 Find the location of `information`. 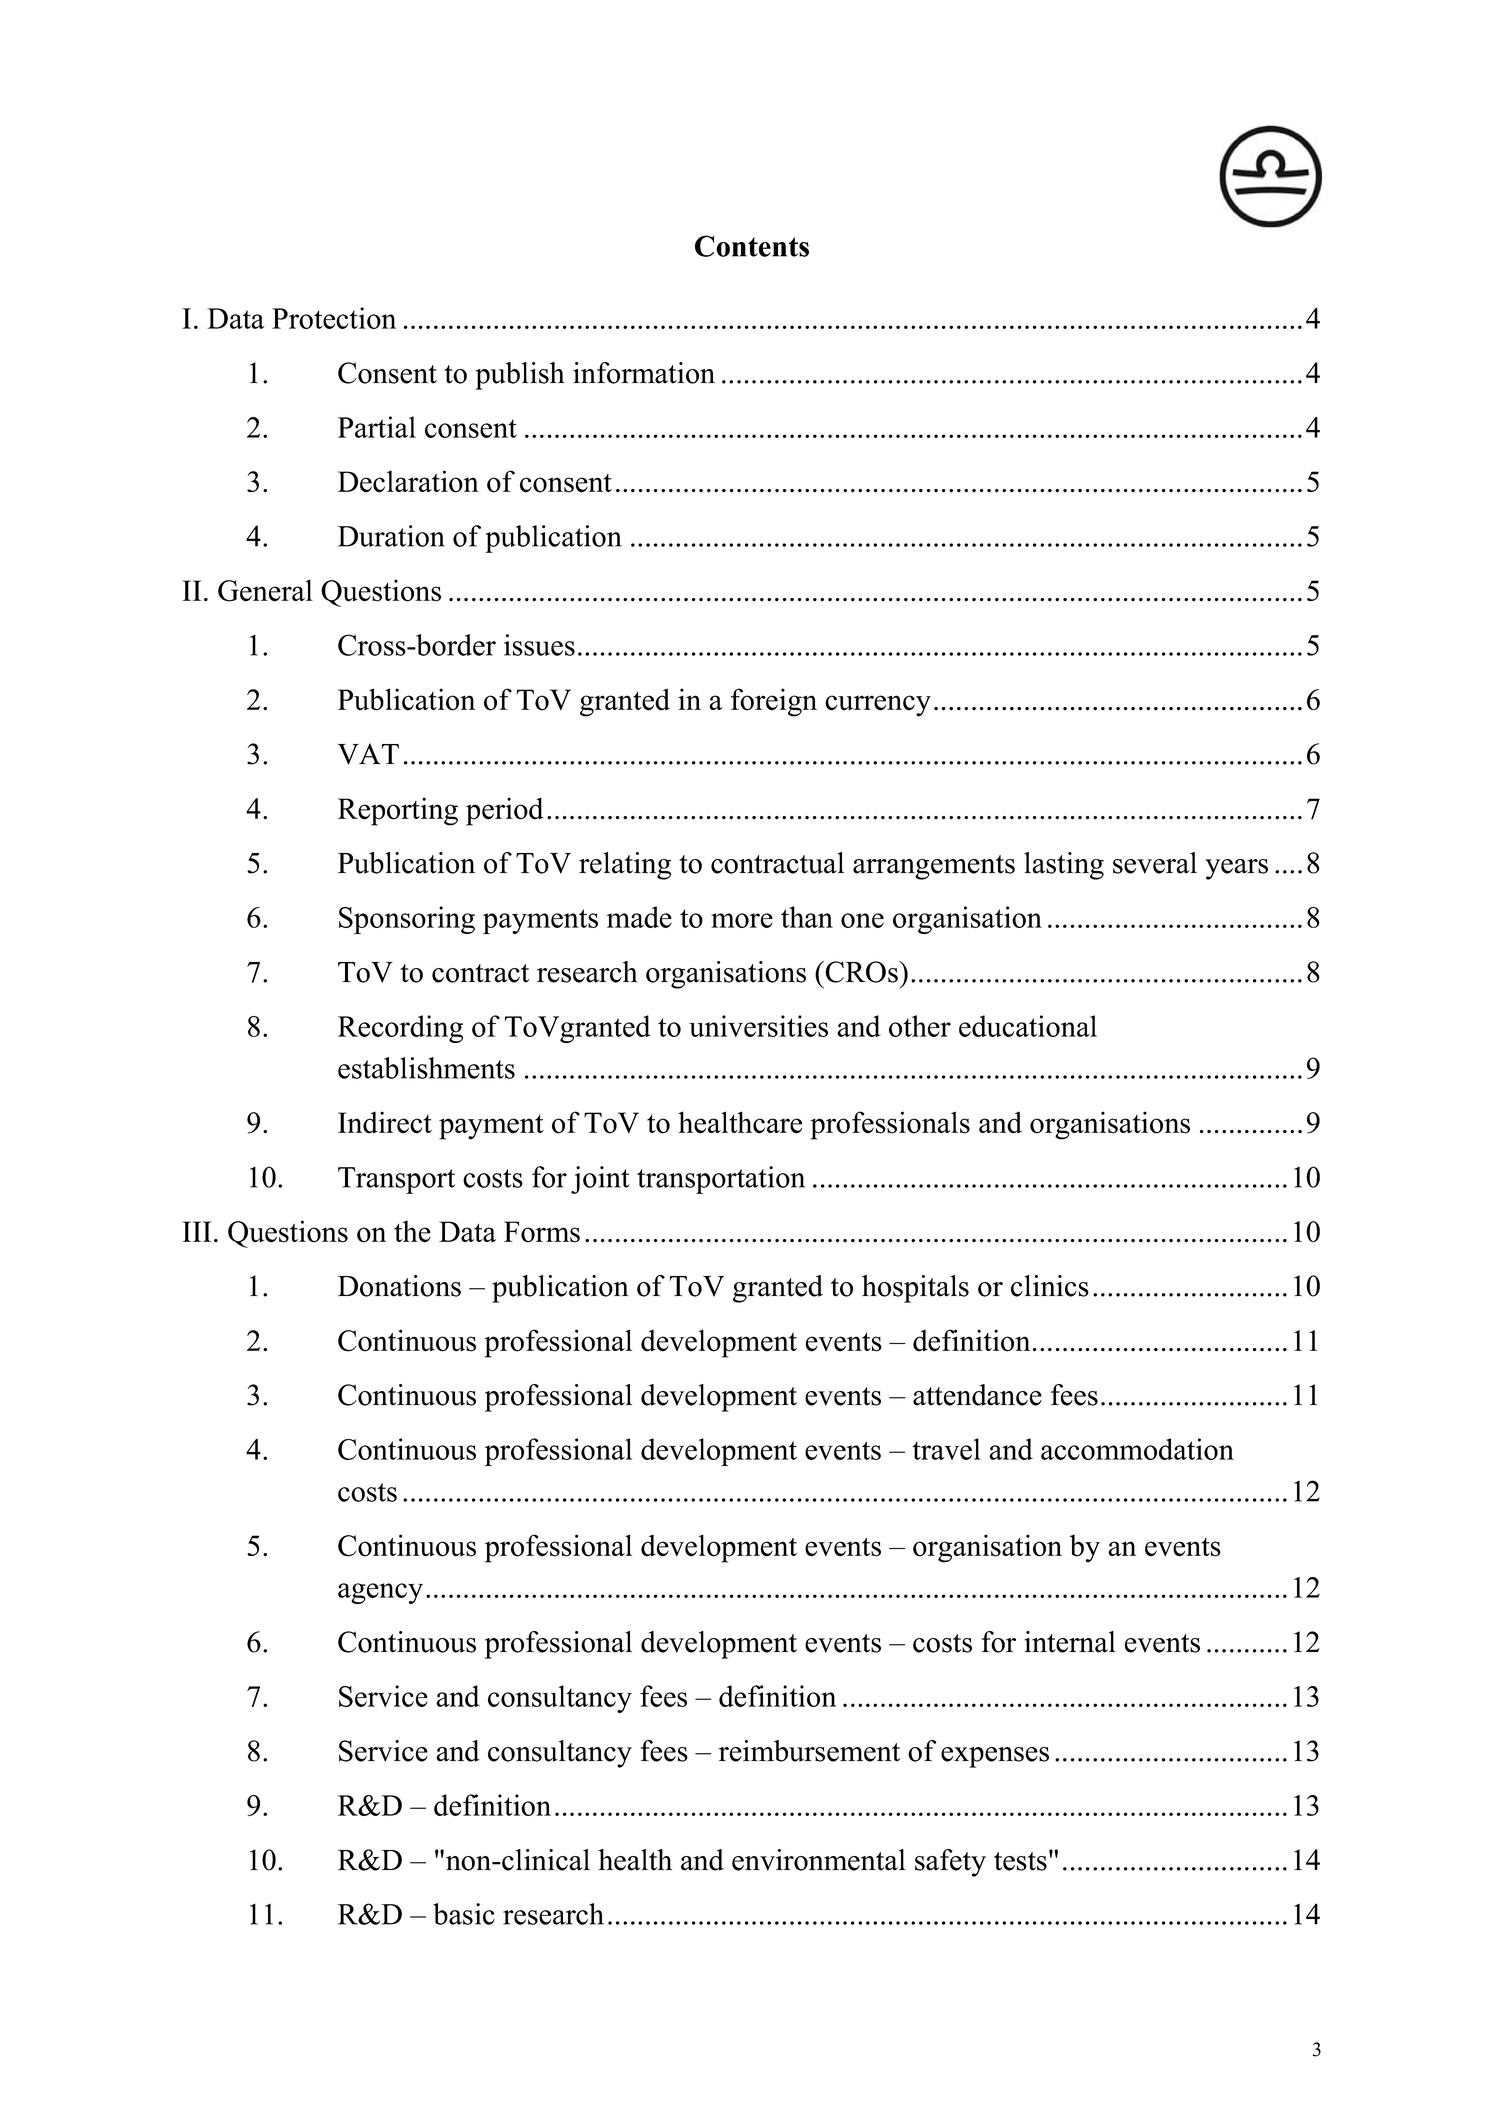

information is located at coordinates (644, 373).
